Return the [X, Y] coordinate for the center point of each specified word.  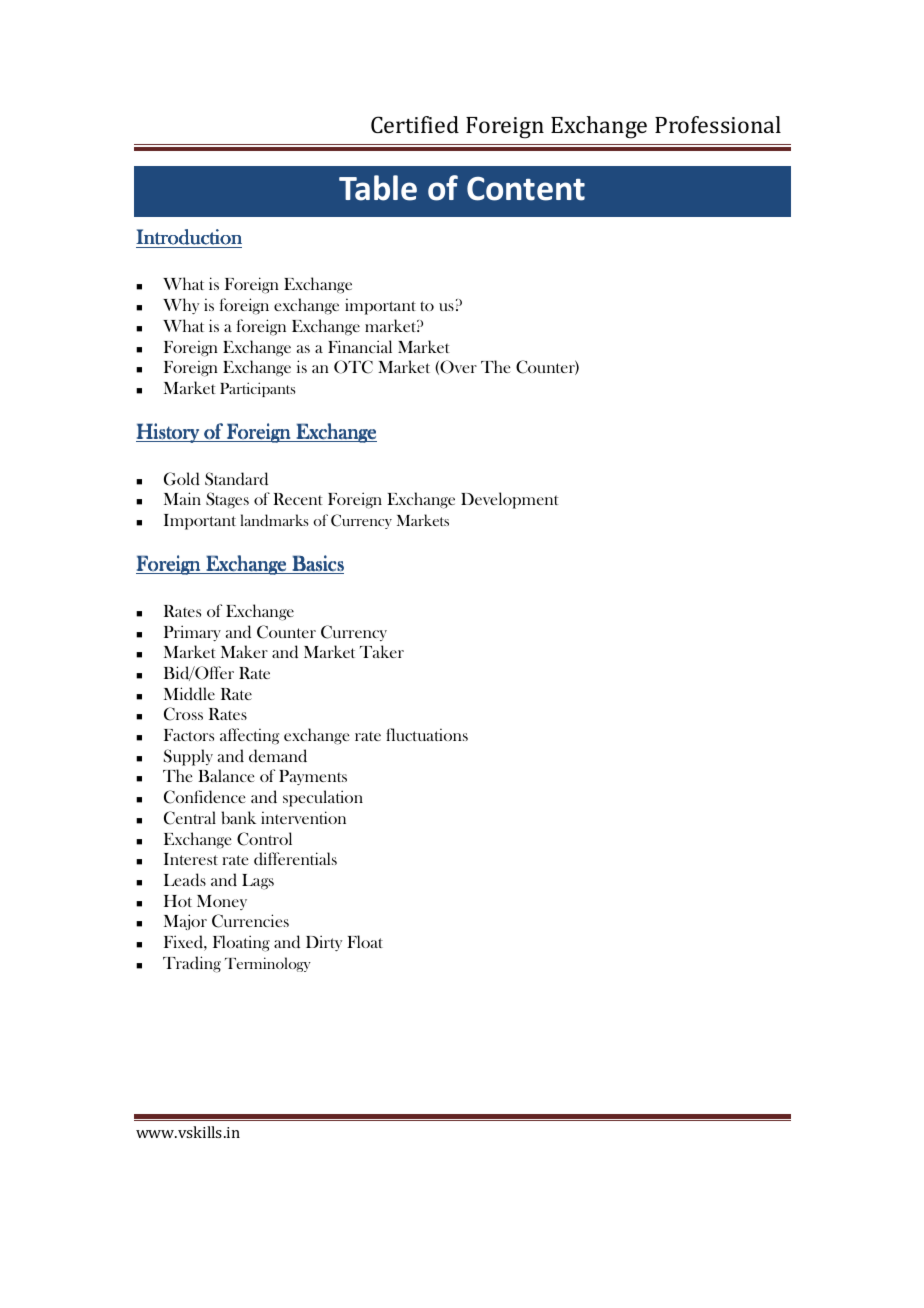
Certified [415, 124]
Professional [718, 124]
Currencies [250, 921]
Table [378, 188]
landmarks [274, 520]
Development [510, 500]
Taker [382, 651]
